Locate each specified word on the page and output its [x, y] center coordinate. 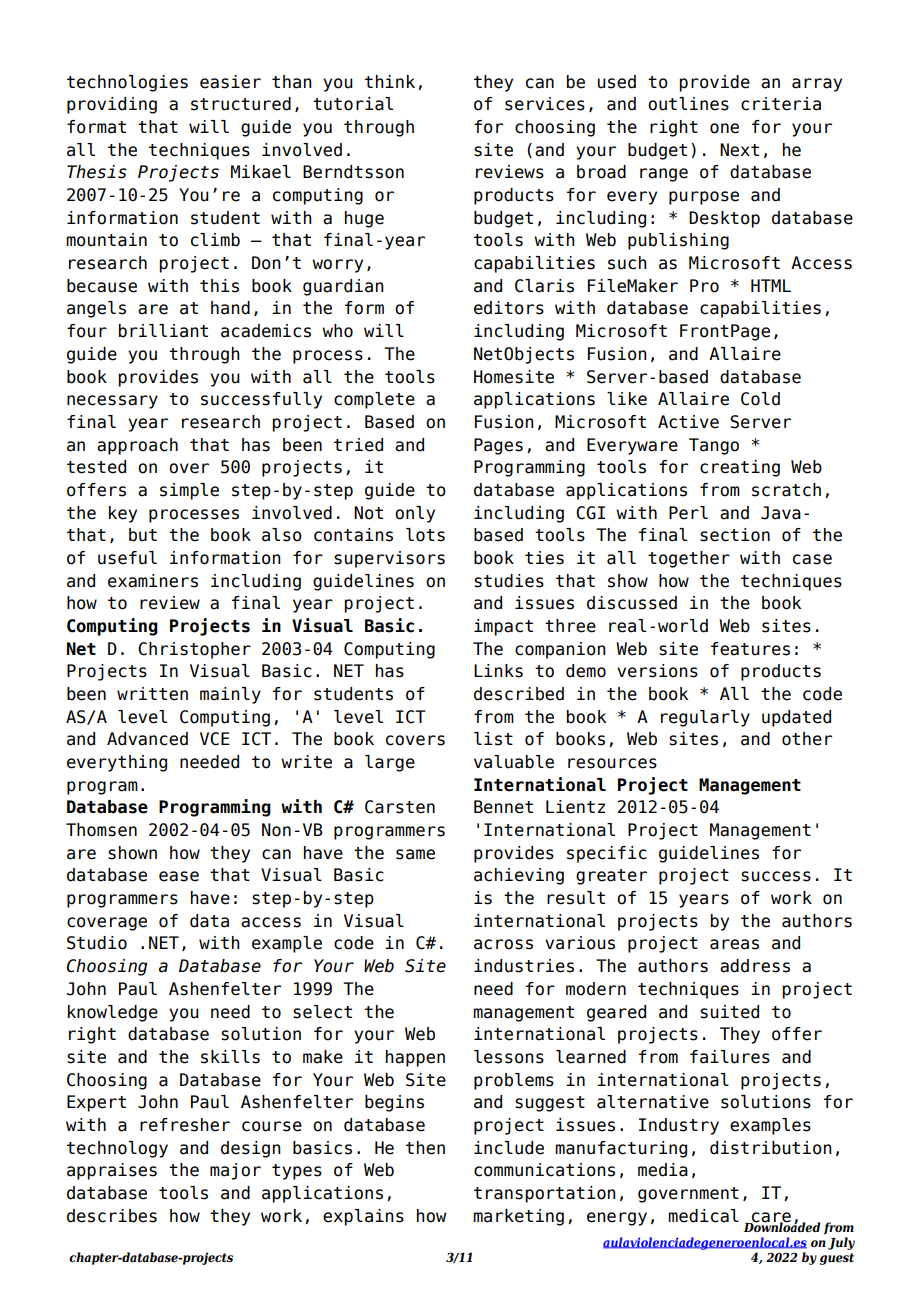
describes [112, 1216]
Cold [760, 399]
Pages [498, 446]
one [724, 128]
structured [241, 104]
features [750, 649]
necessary [112, 402]
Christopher [194, 650]
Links [498, 671]
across [503, 944]
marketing [518, 1217]
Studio [97, 943]
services [545, 104]
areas [734, 944]
